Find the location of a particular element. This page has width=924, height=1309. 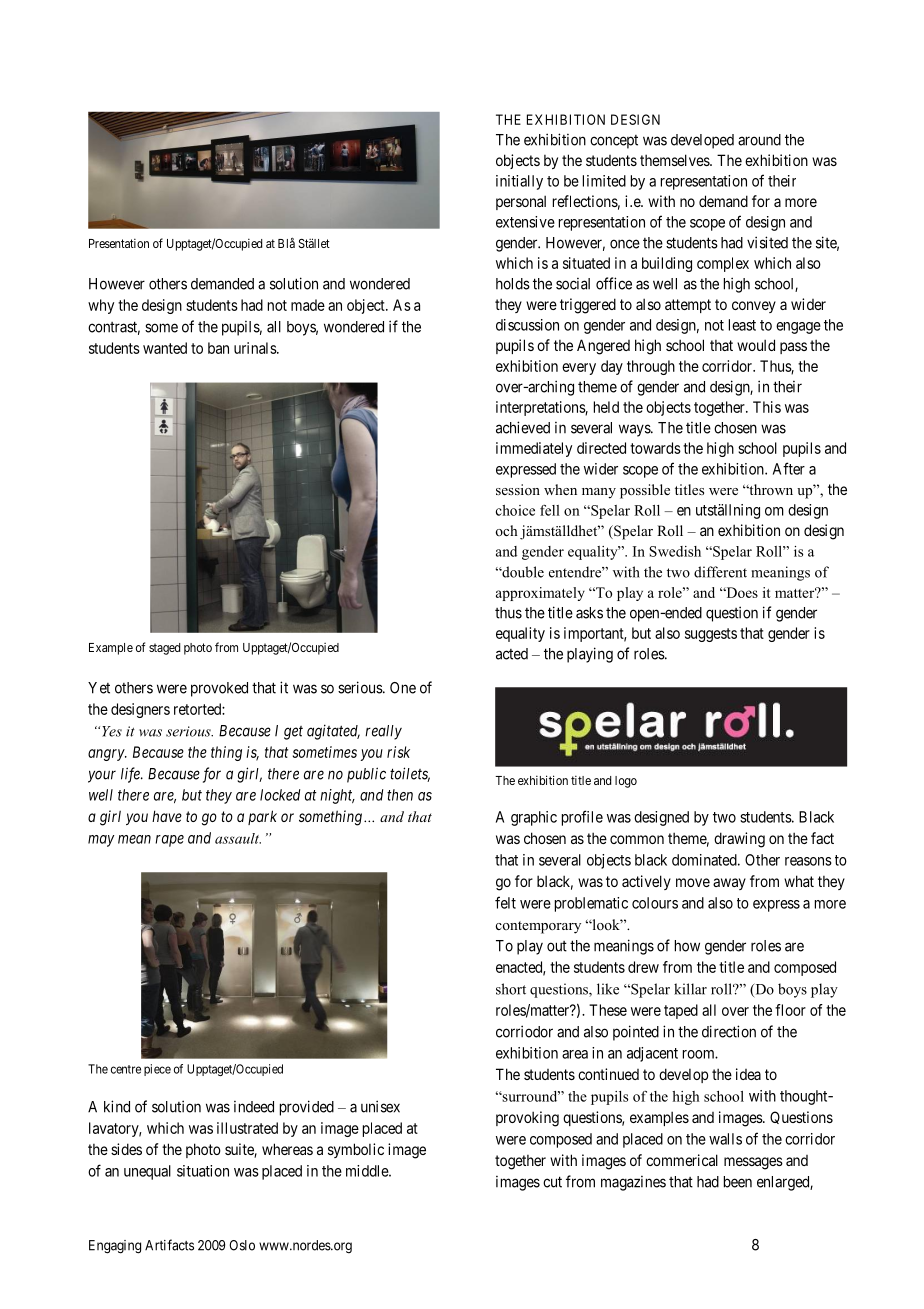

initially is located at coordinates (519, 182).
